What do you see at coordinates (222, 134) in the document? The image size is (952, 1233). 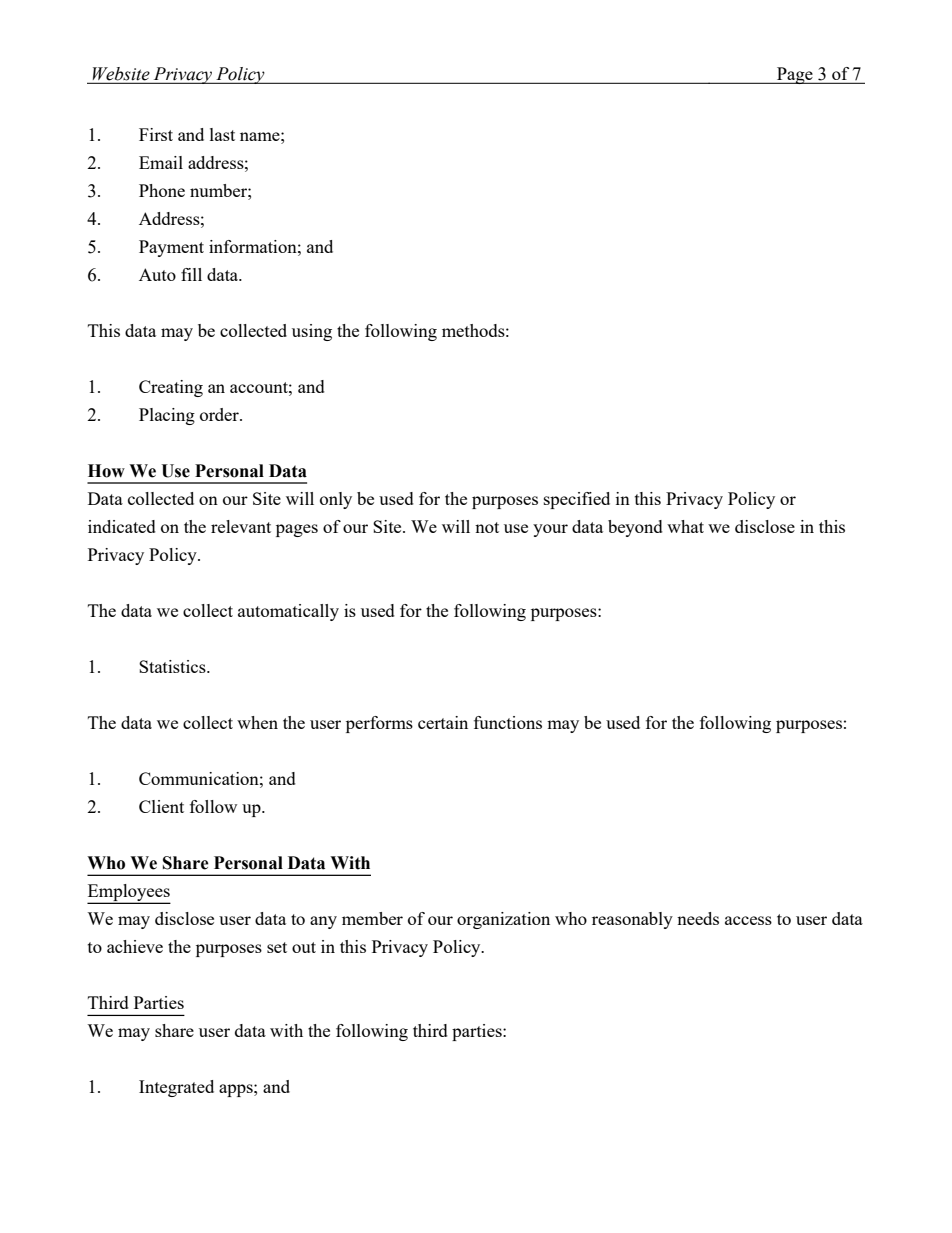 I see `last` at bounding box center [222, 134].
